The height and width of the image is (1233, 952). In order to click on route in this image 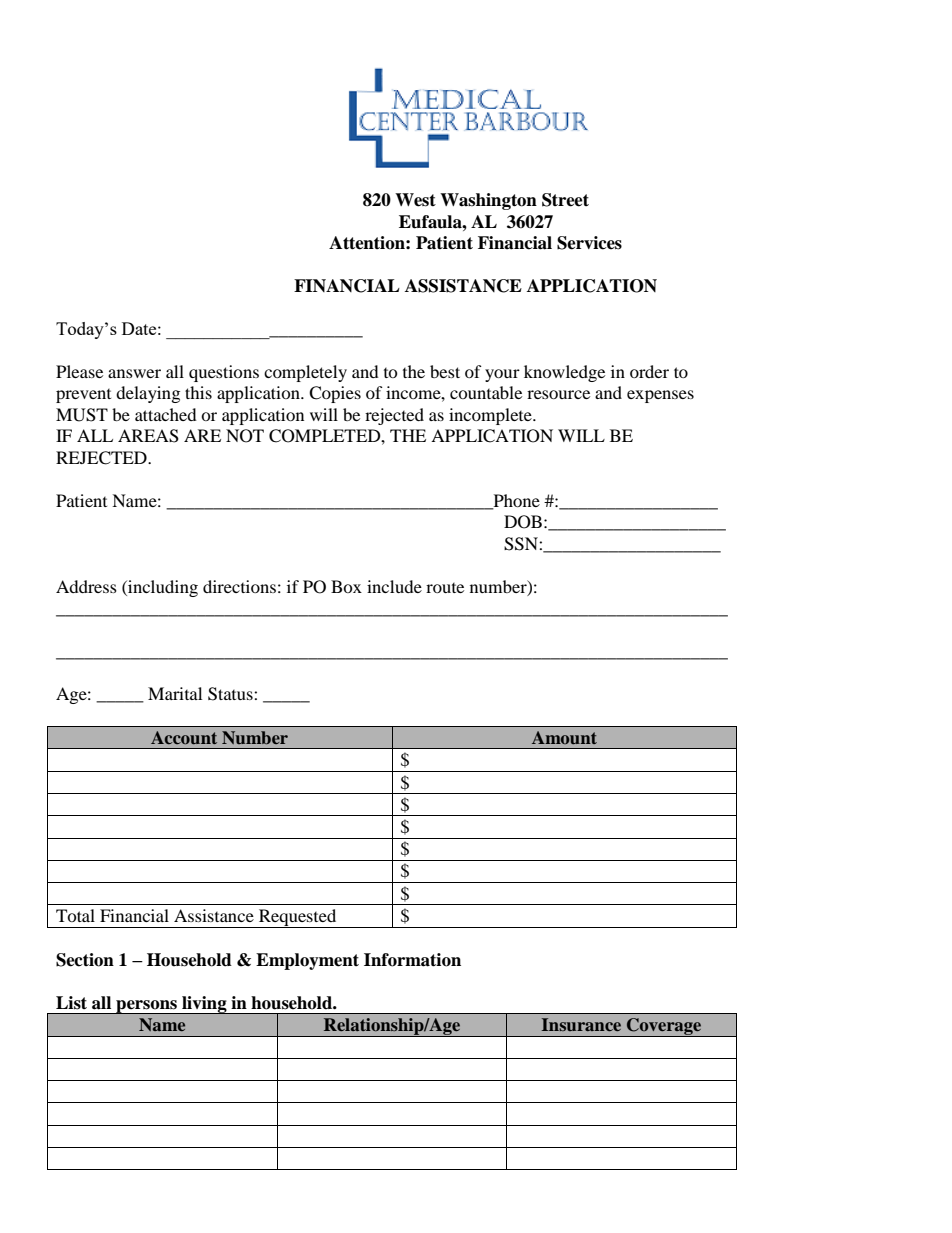, I will do `click(445, 588)`.
